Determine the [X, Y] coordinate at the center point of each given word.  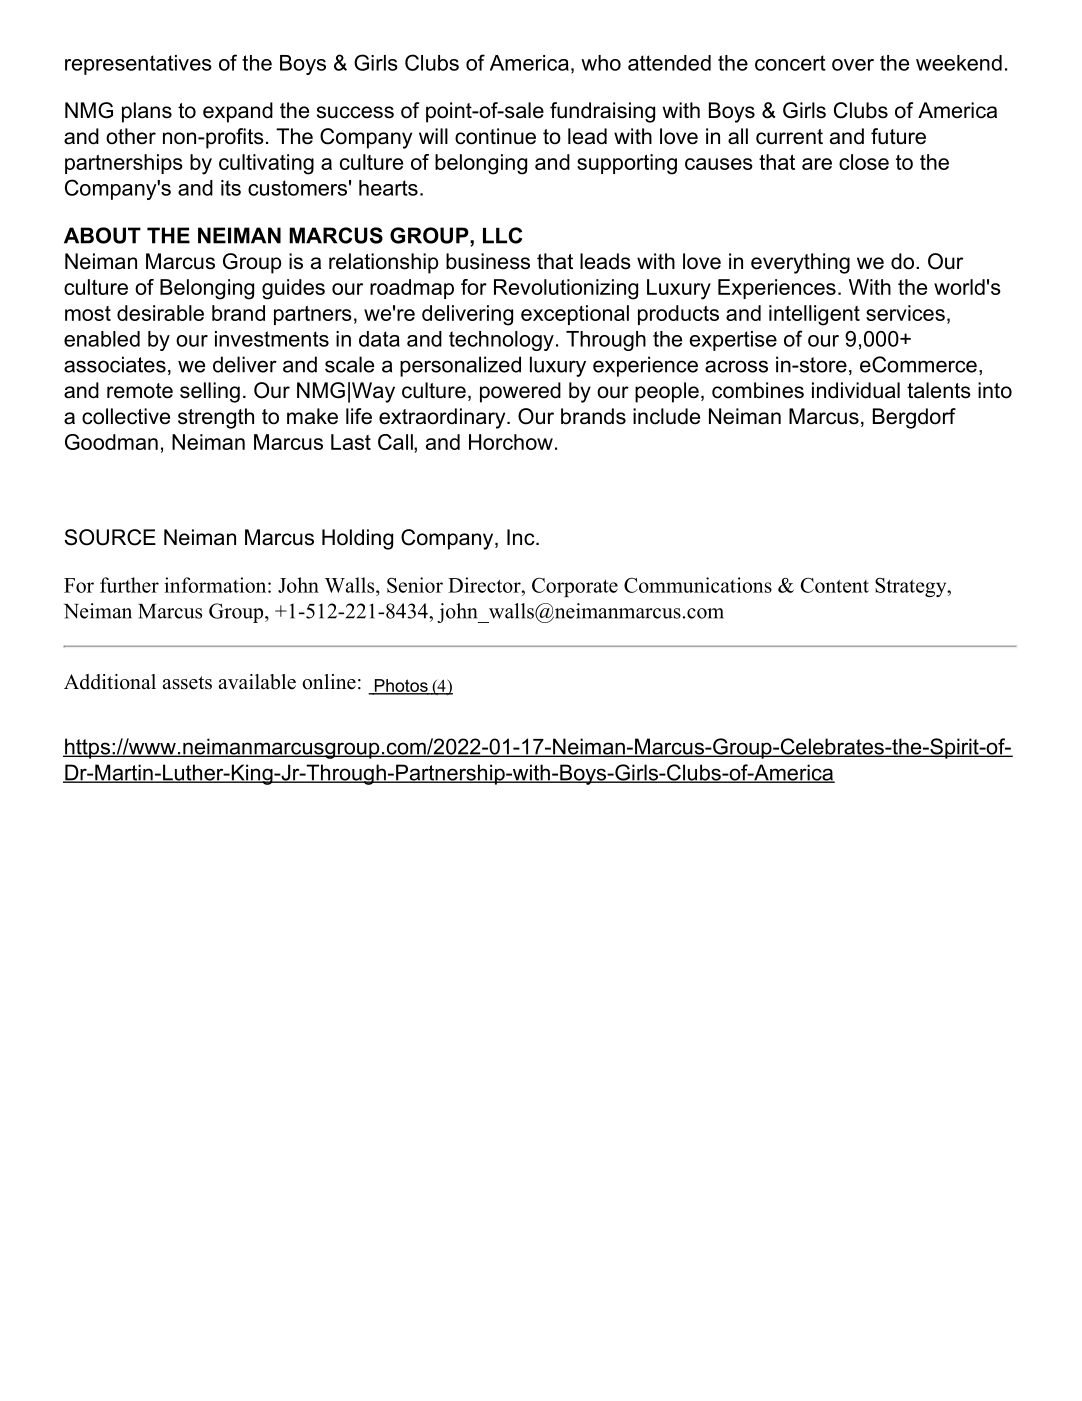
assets [187, 683]
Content [835, 585]
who [601, 63]
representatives [138, 65]
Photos [401, 686]
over [853, 65]
